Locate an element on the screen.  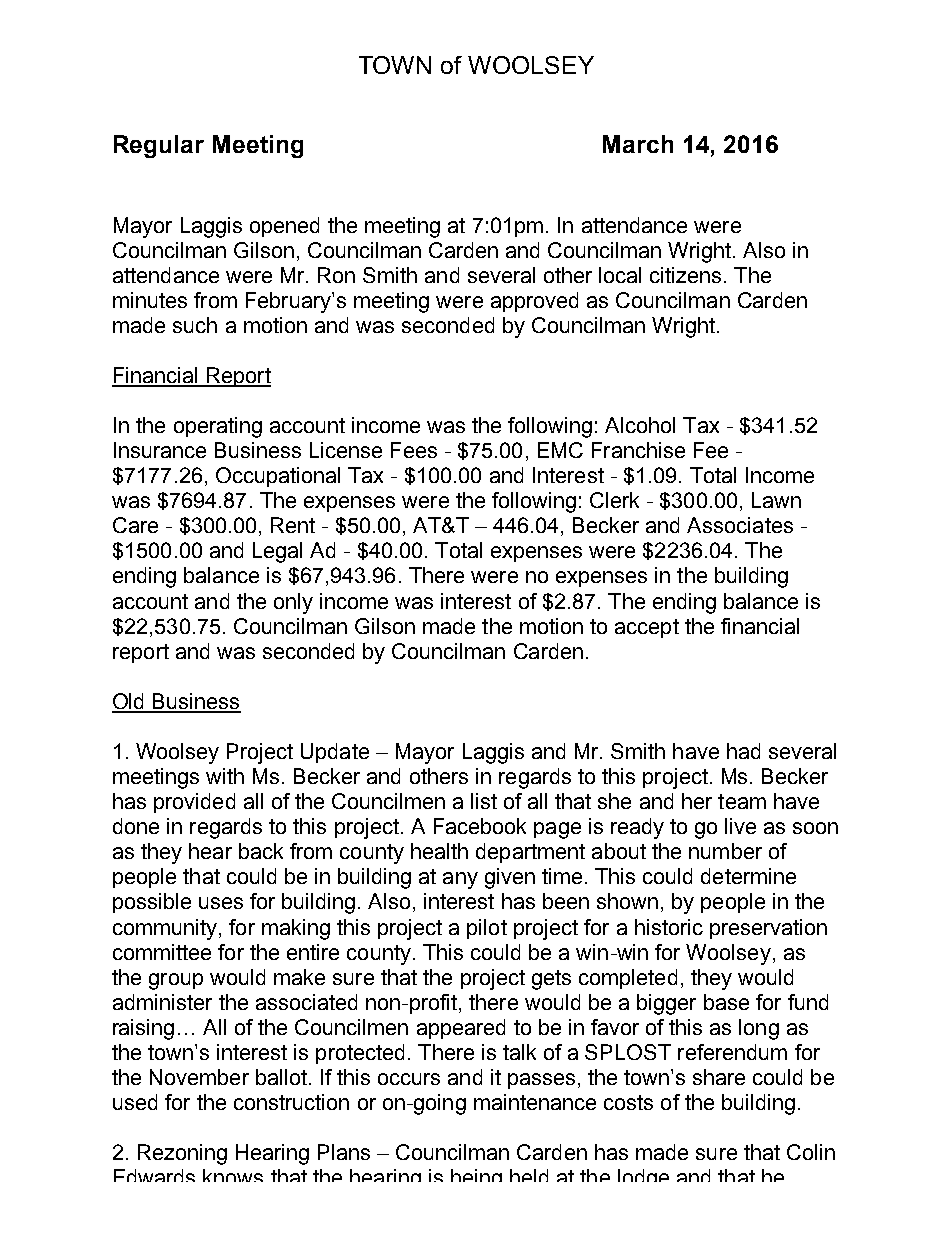
March is located at coordinates (638, 144).
